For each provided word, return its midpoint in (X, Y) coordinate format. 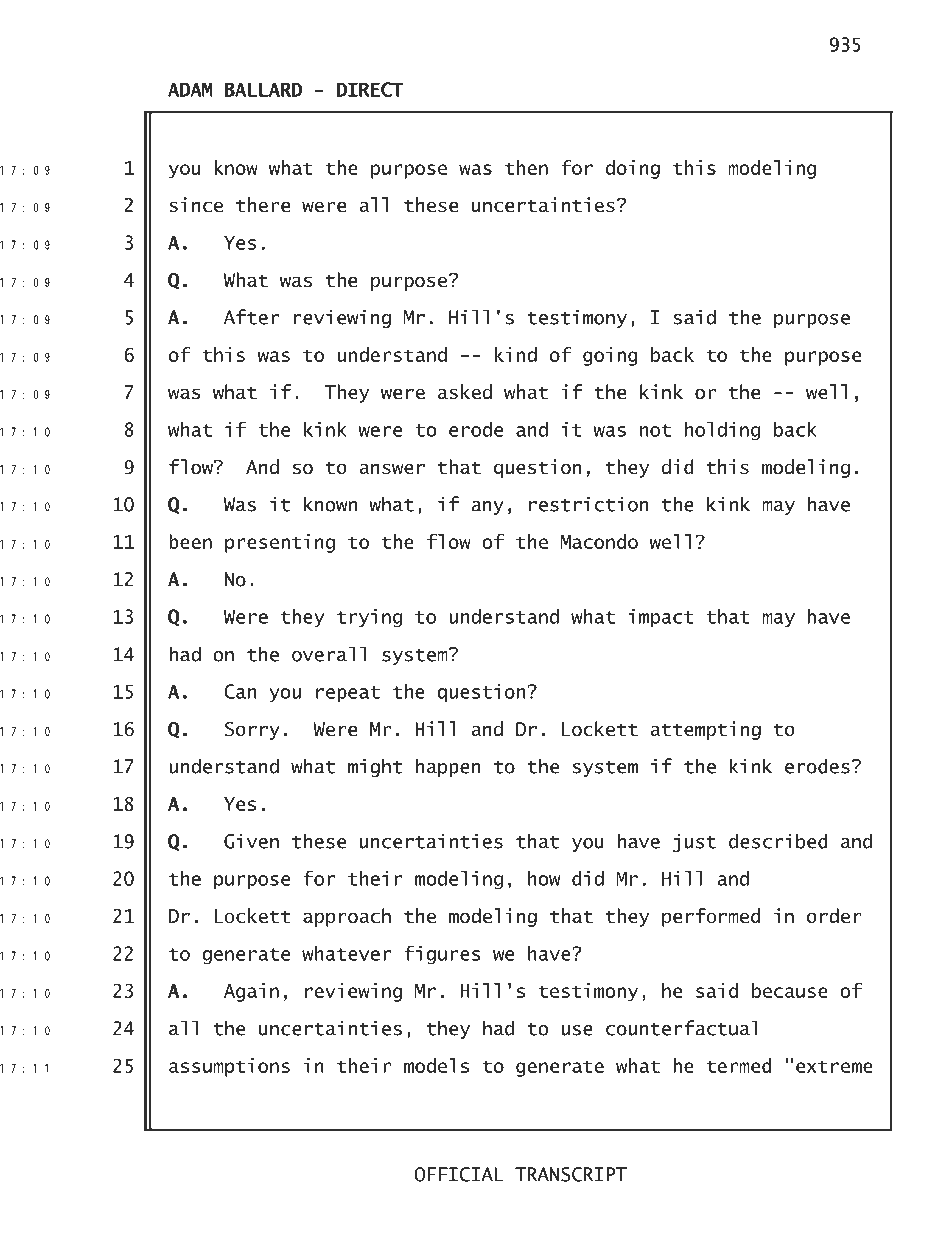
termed (739, 1065)
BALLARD (263, 89)
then (526, 167)
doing (633, 169)
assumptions (229, 1067)
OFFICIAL (459, 1174)
